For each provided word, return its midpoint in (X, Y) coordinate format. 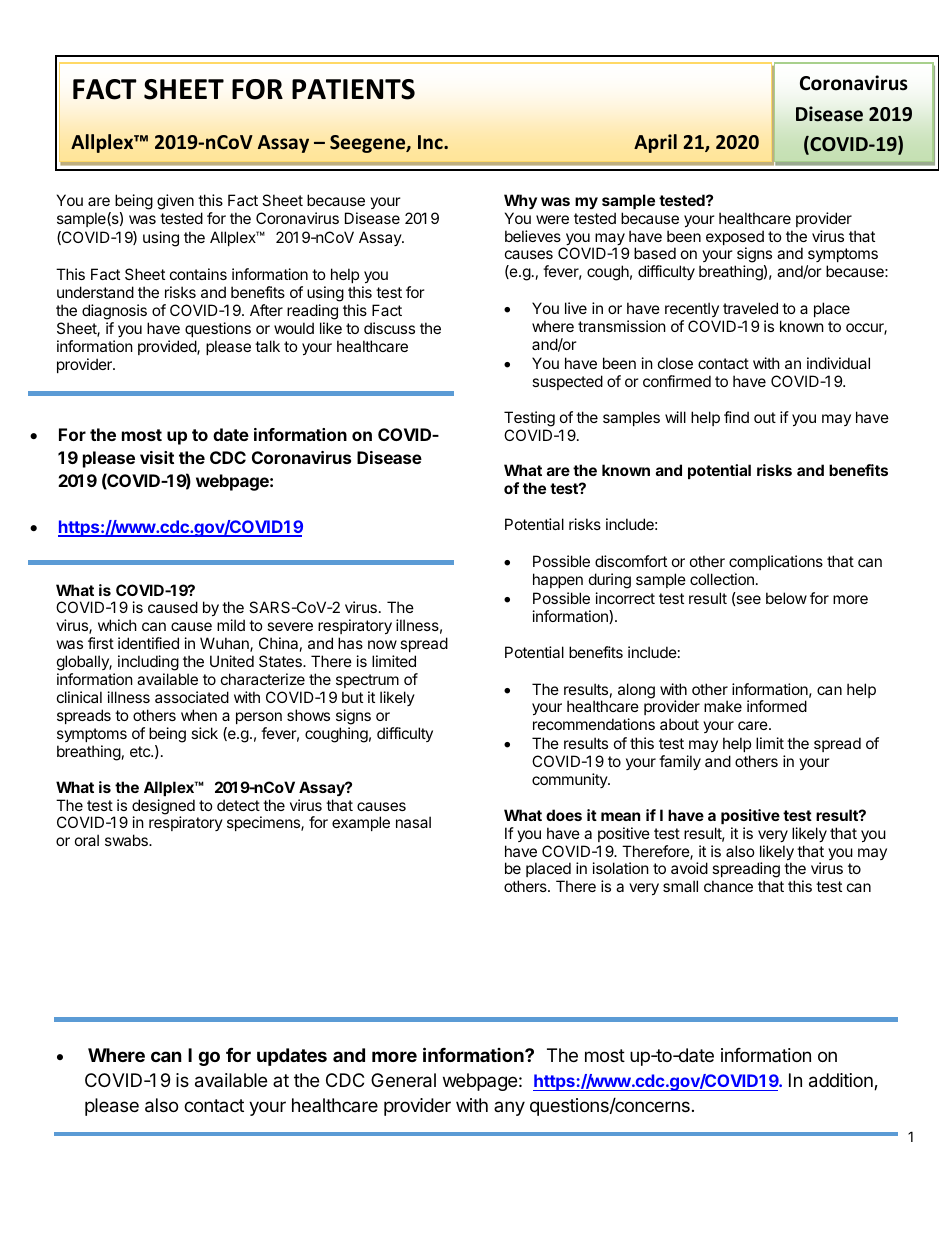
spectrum (367, 681)
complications (776, 562)
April (655, 143)
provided (168, 347)
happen (558, 580)
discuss (389, 328)
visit (157, 457)
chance (728, 886)
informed (777, 706)
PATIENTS (353, 89)
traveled (750, 308)
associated (192, 697)
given (175, 202)
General (403, 1080)
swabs (127, 840)
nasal (413, 822)
